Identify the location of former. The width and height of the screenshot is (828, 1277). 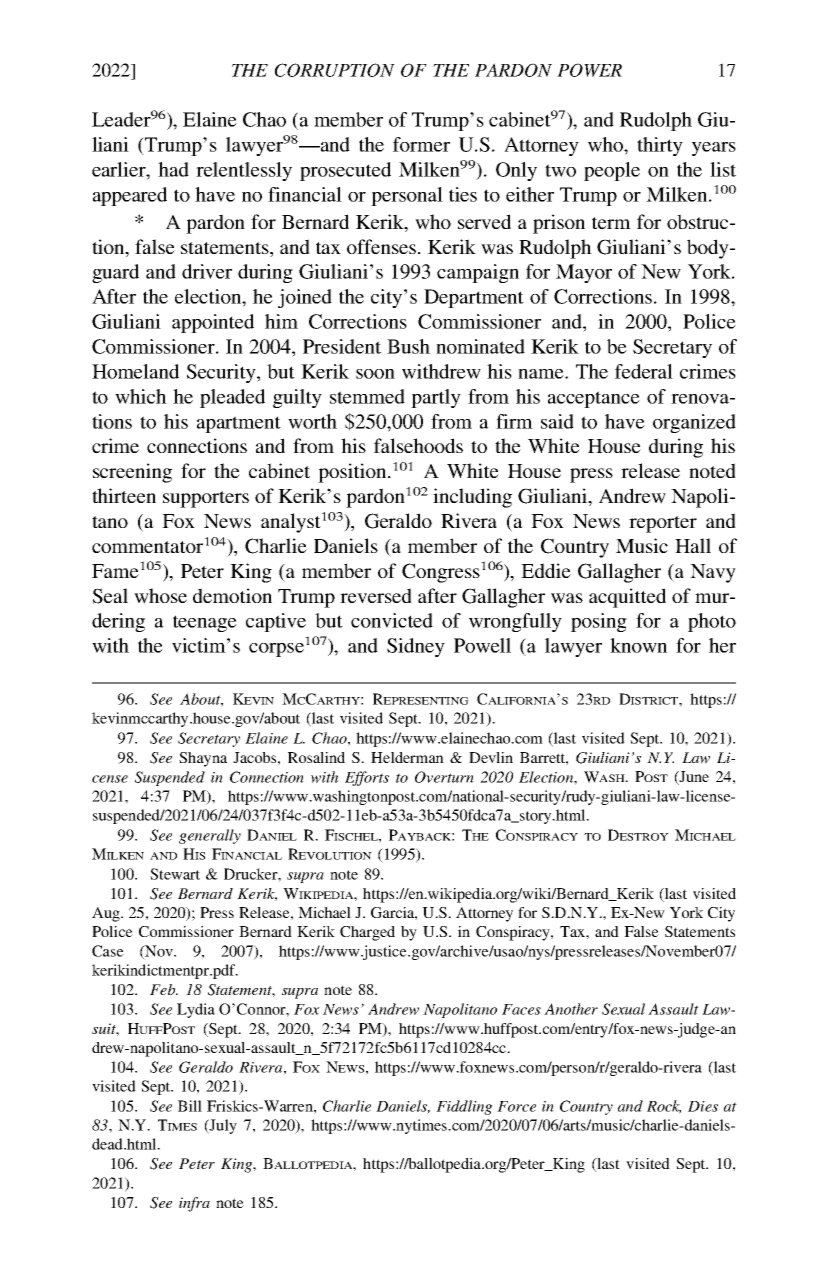
(421, 144).
